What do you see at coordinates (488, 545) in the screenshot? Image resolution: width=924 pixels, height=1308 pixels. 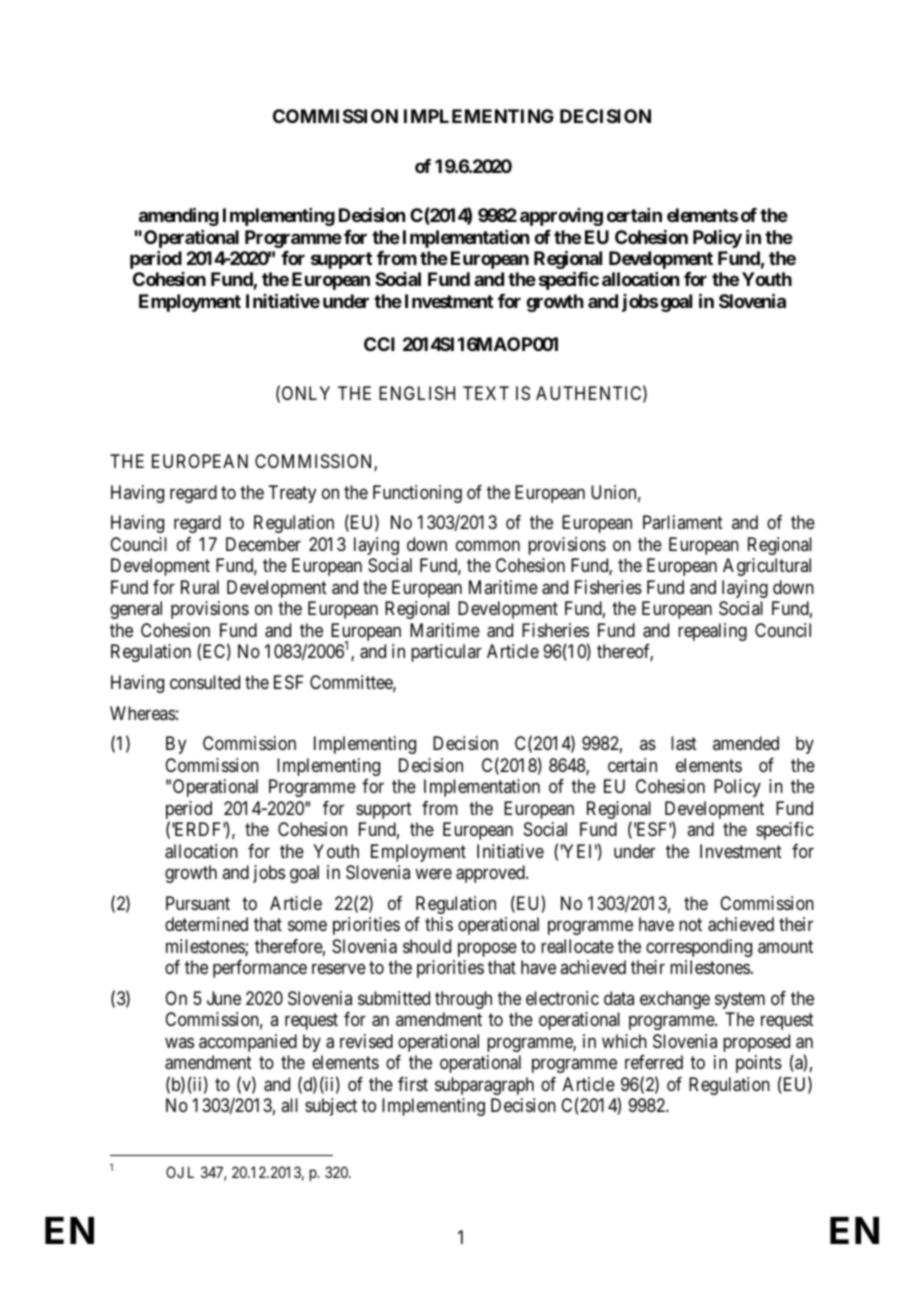 I see `common` at bounding box center [488, 545].
